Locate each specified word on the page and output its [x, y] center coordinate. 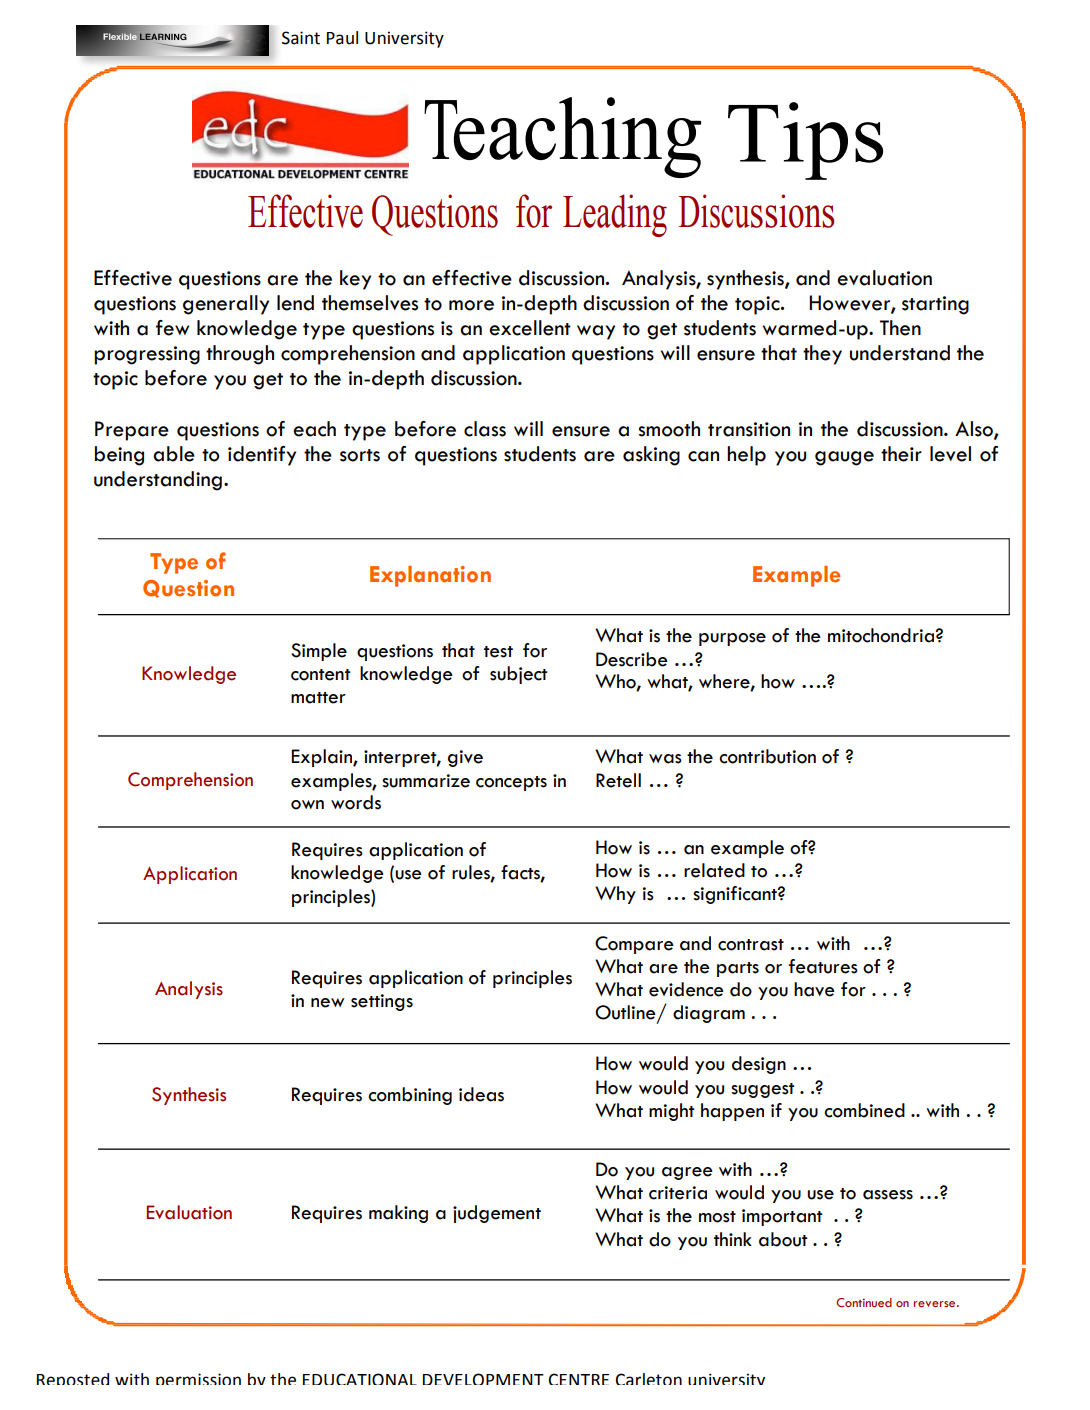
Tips [805, 141]
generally [226, 305]
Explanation [430, 576]
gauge [844, 458]
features [823, 966]
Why [615, 895]
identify [262, 456]
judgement [497, 1214]
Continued [864, 1302]
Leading [615, 215]
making [398, 1214]
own [307, 805]
